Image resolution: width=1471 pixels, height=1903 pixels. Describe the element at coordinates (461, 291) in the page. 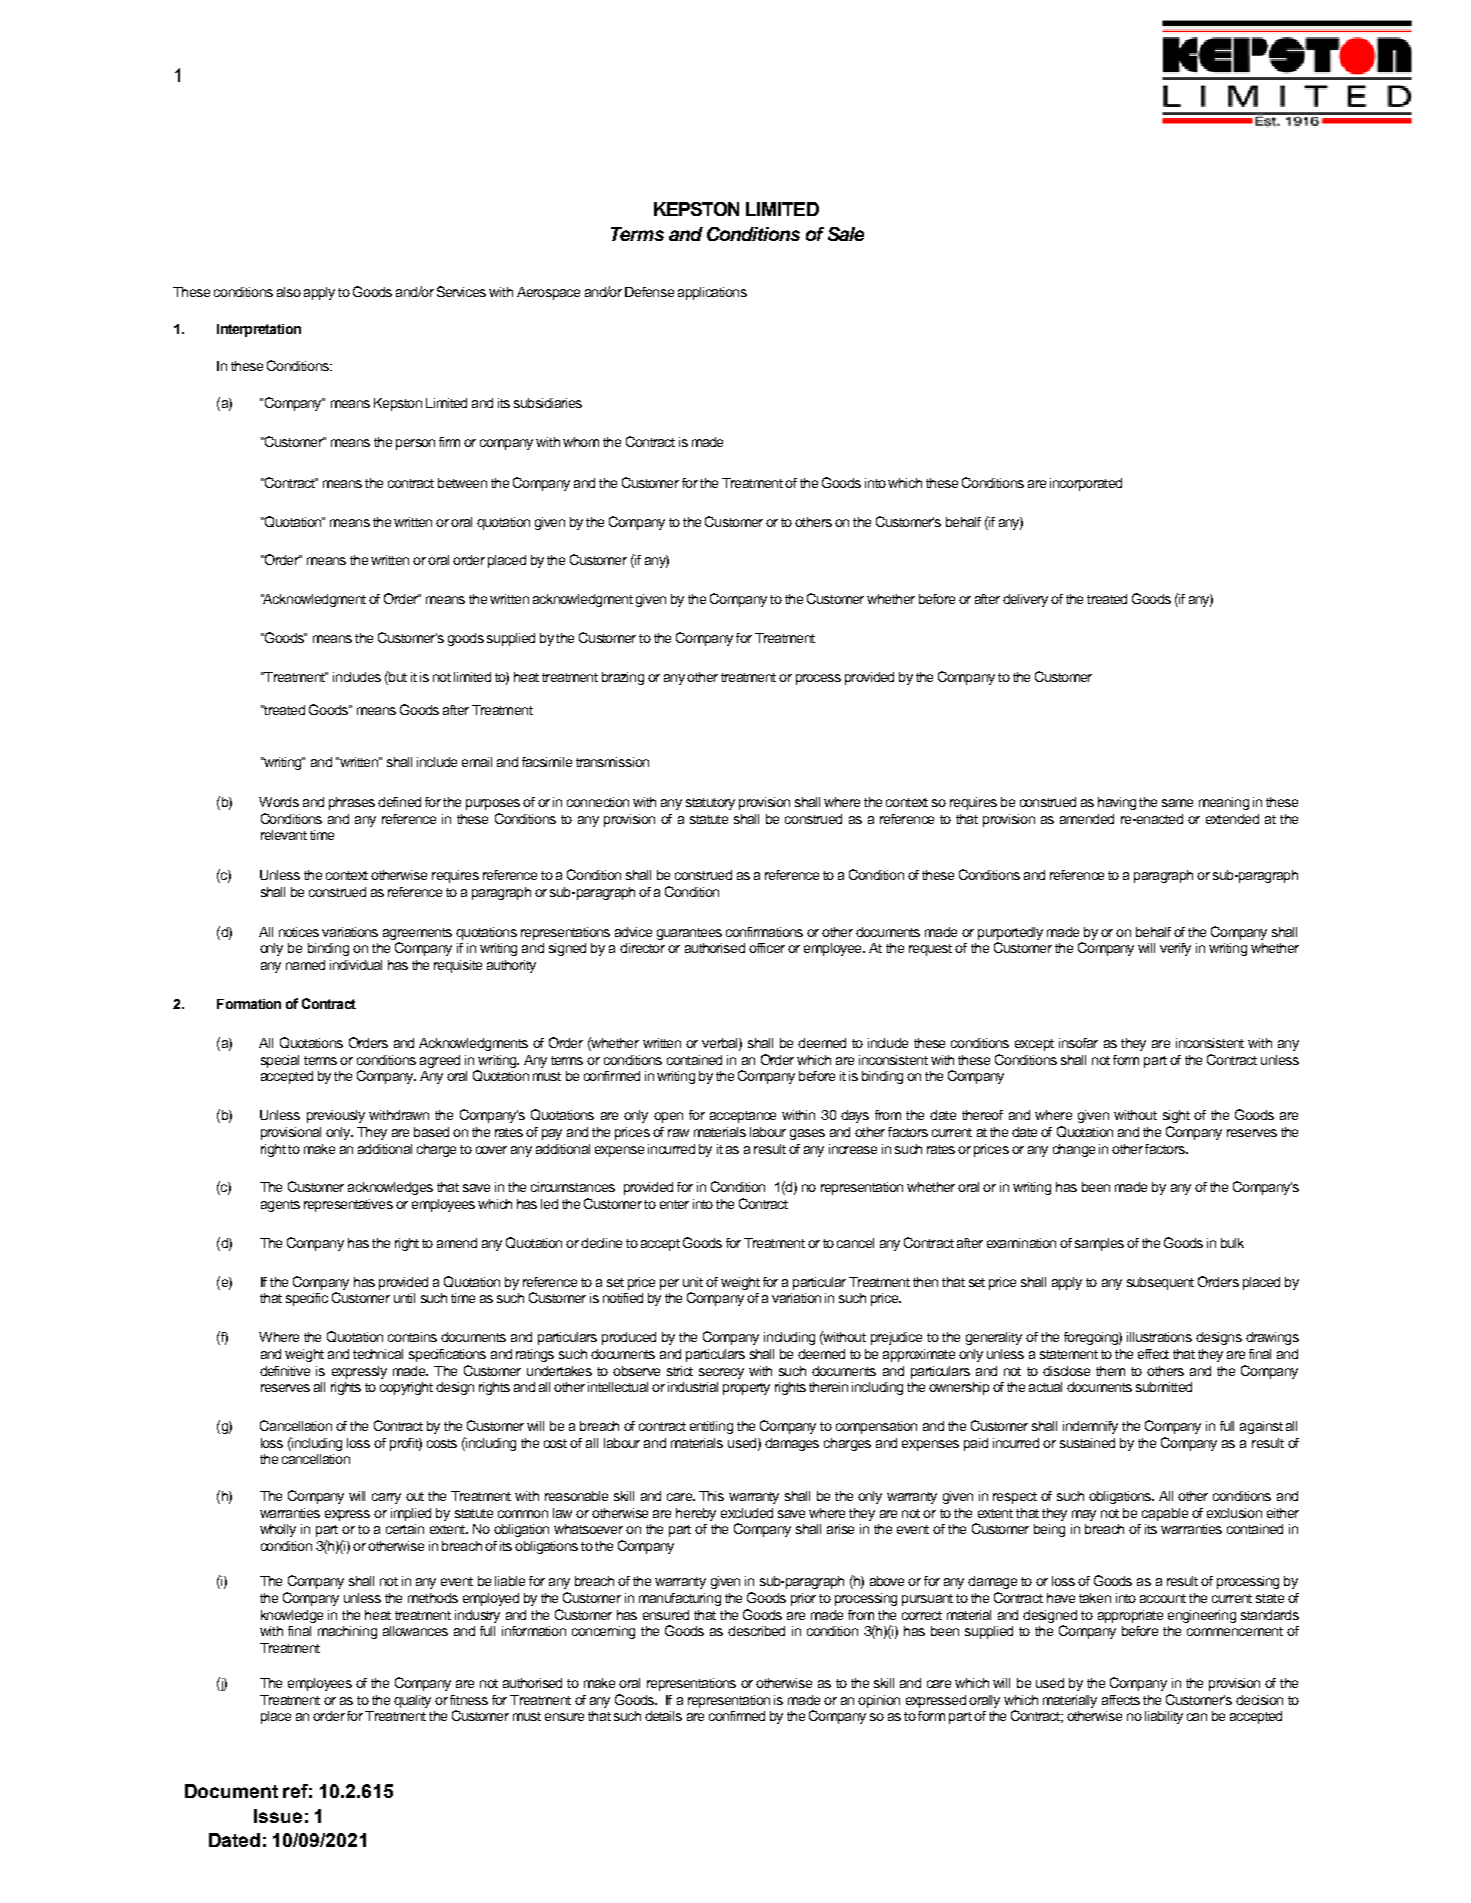

I see `Services` at that location.
